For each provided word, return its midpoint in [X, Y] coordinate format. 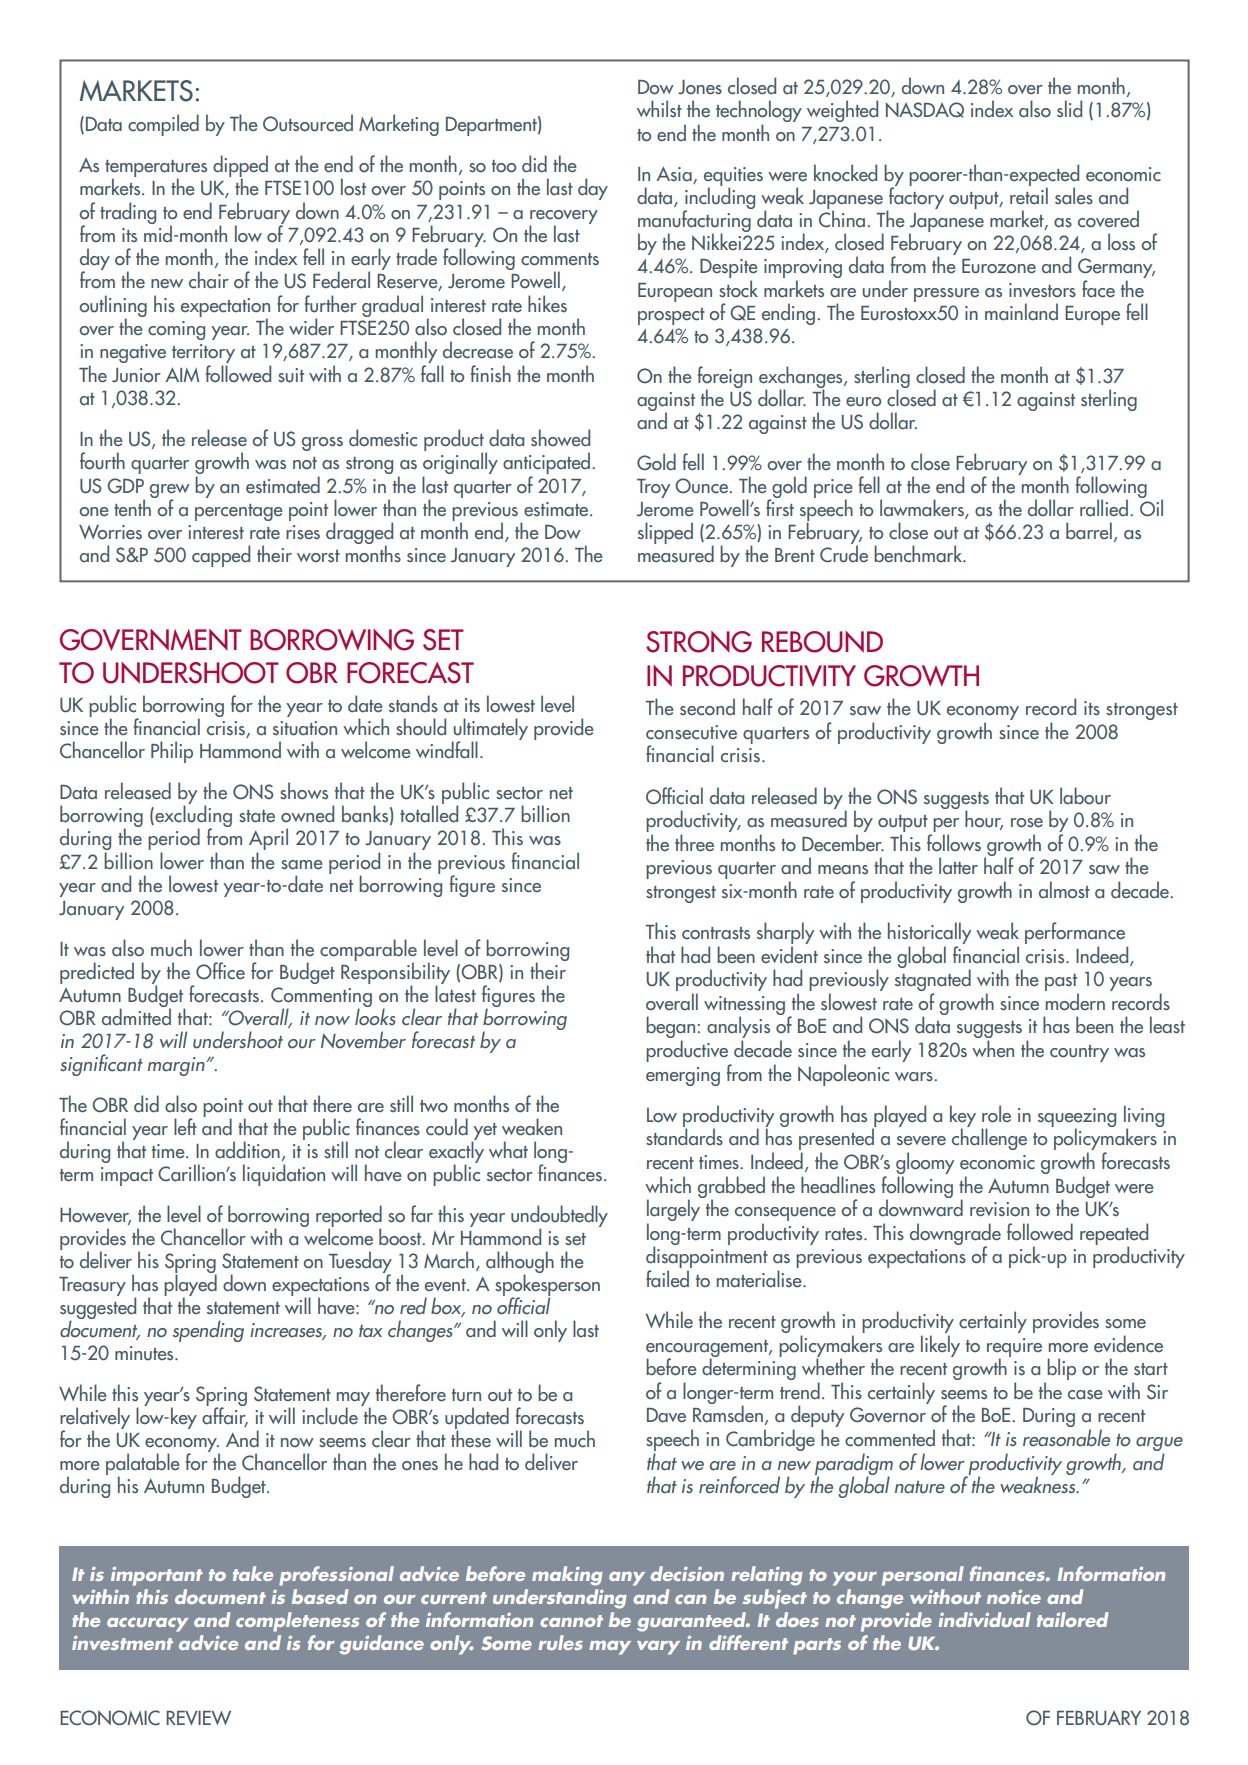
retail [1029, 196]
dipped [240, 167]
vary [658, 1648]
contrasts [716, 933]
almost [1064, 890]
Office [220, 971]
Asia [675, 175]
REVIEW [198, 1718]
